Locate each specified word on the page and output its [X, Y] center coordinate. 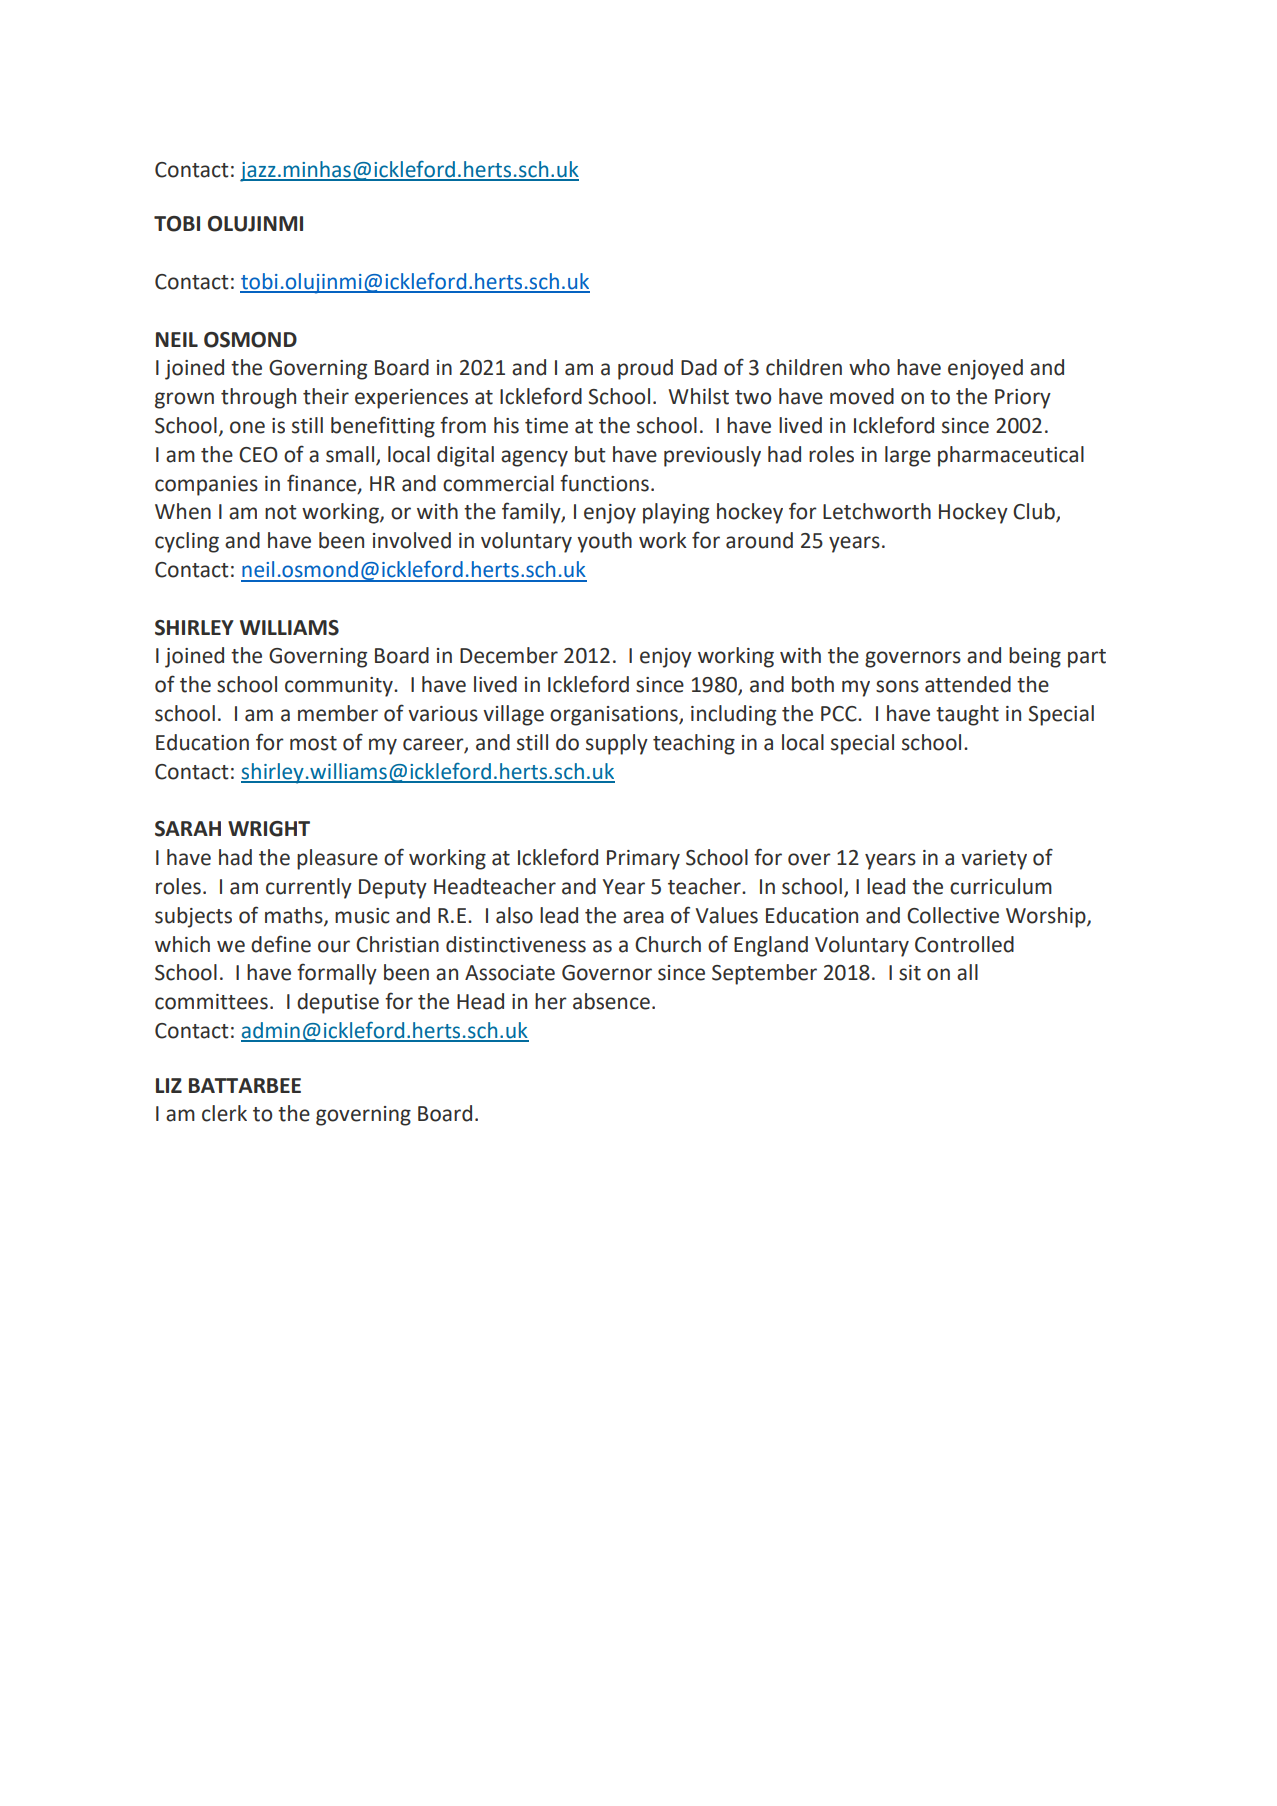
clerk [224, 1113]
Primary [643, 860]
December [509, 655]
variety [994, 860]
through [258, 398]
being [1035, 657]
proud [645, 369]
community [340, 687]
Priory [1023, 399]
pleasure [337, 859]
